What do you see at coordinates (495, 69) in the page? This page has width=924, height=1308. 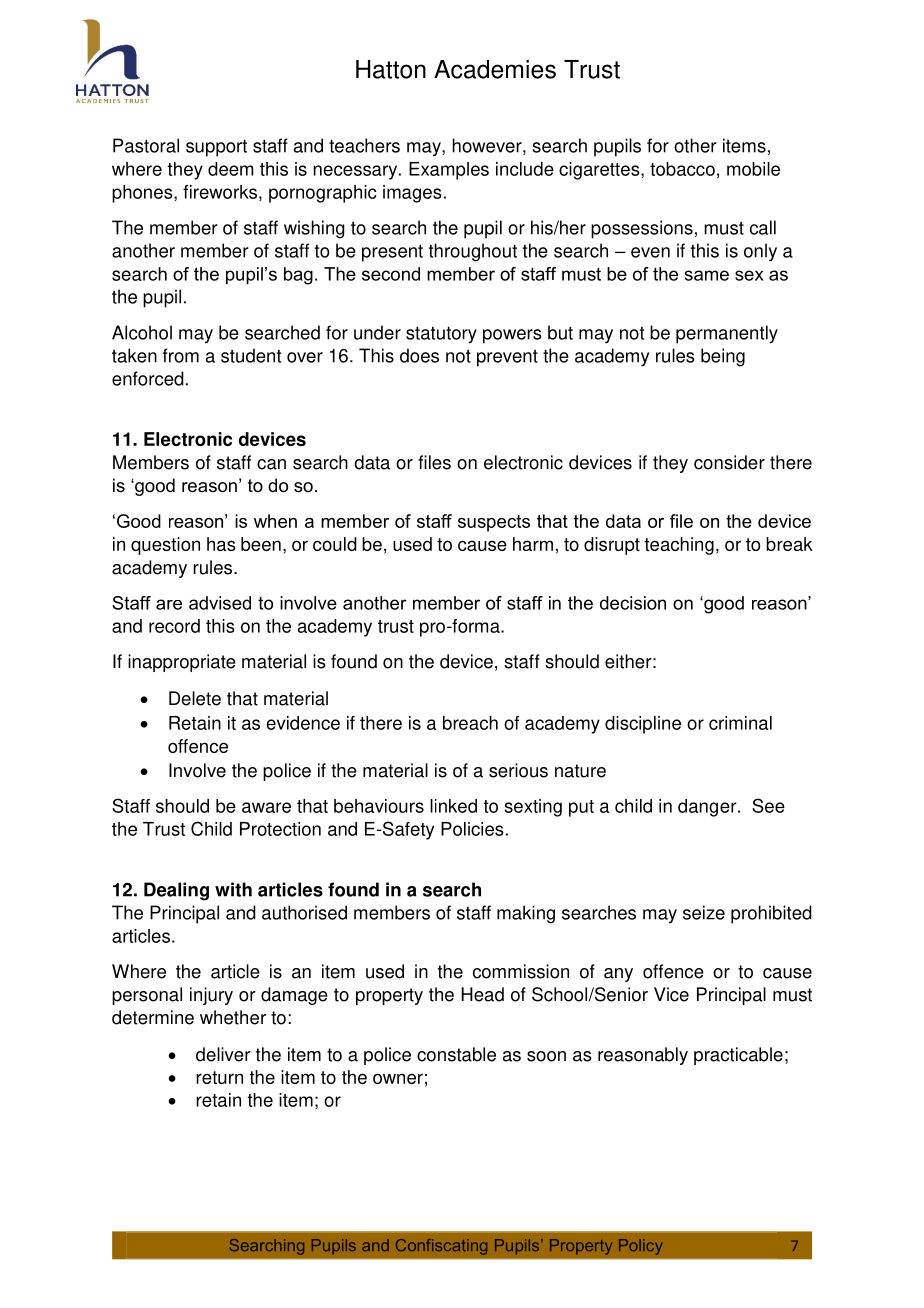 I see `Academies` at bounding box center [495, 69].
